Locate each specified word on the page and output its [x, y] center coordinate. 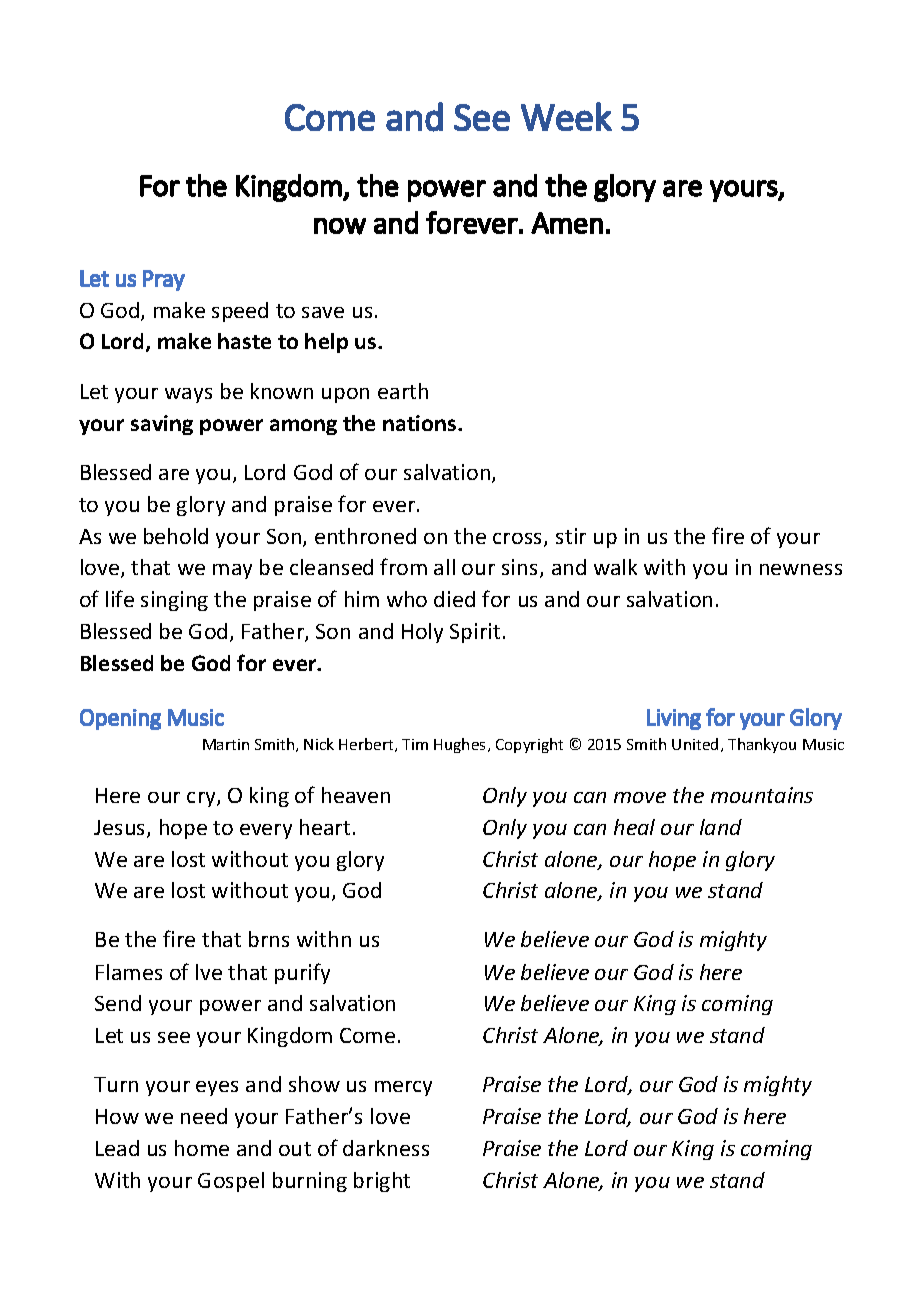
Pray [164, 280]
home [202, 1148]
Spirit [475, 633]
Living [674, 719]
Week [566, 116]
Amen [567, 223]
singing [174, 601]
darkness [386, 1148]
